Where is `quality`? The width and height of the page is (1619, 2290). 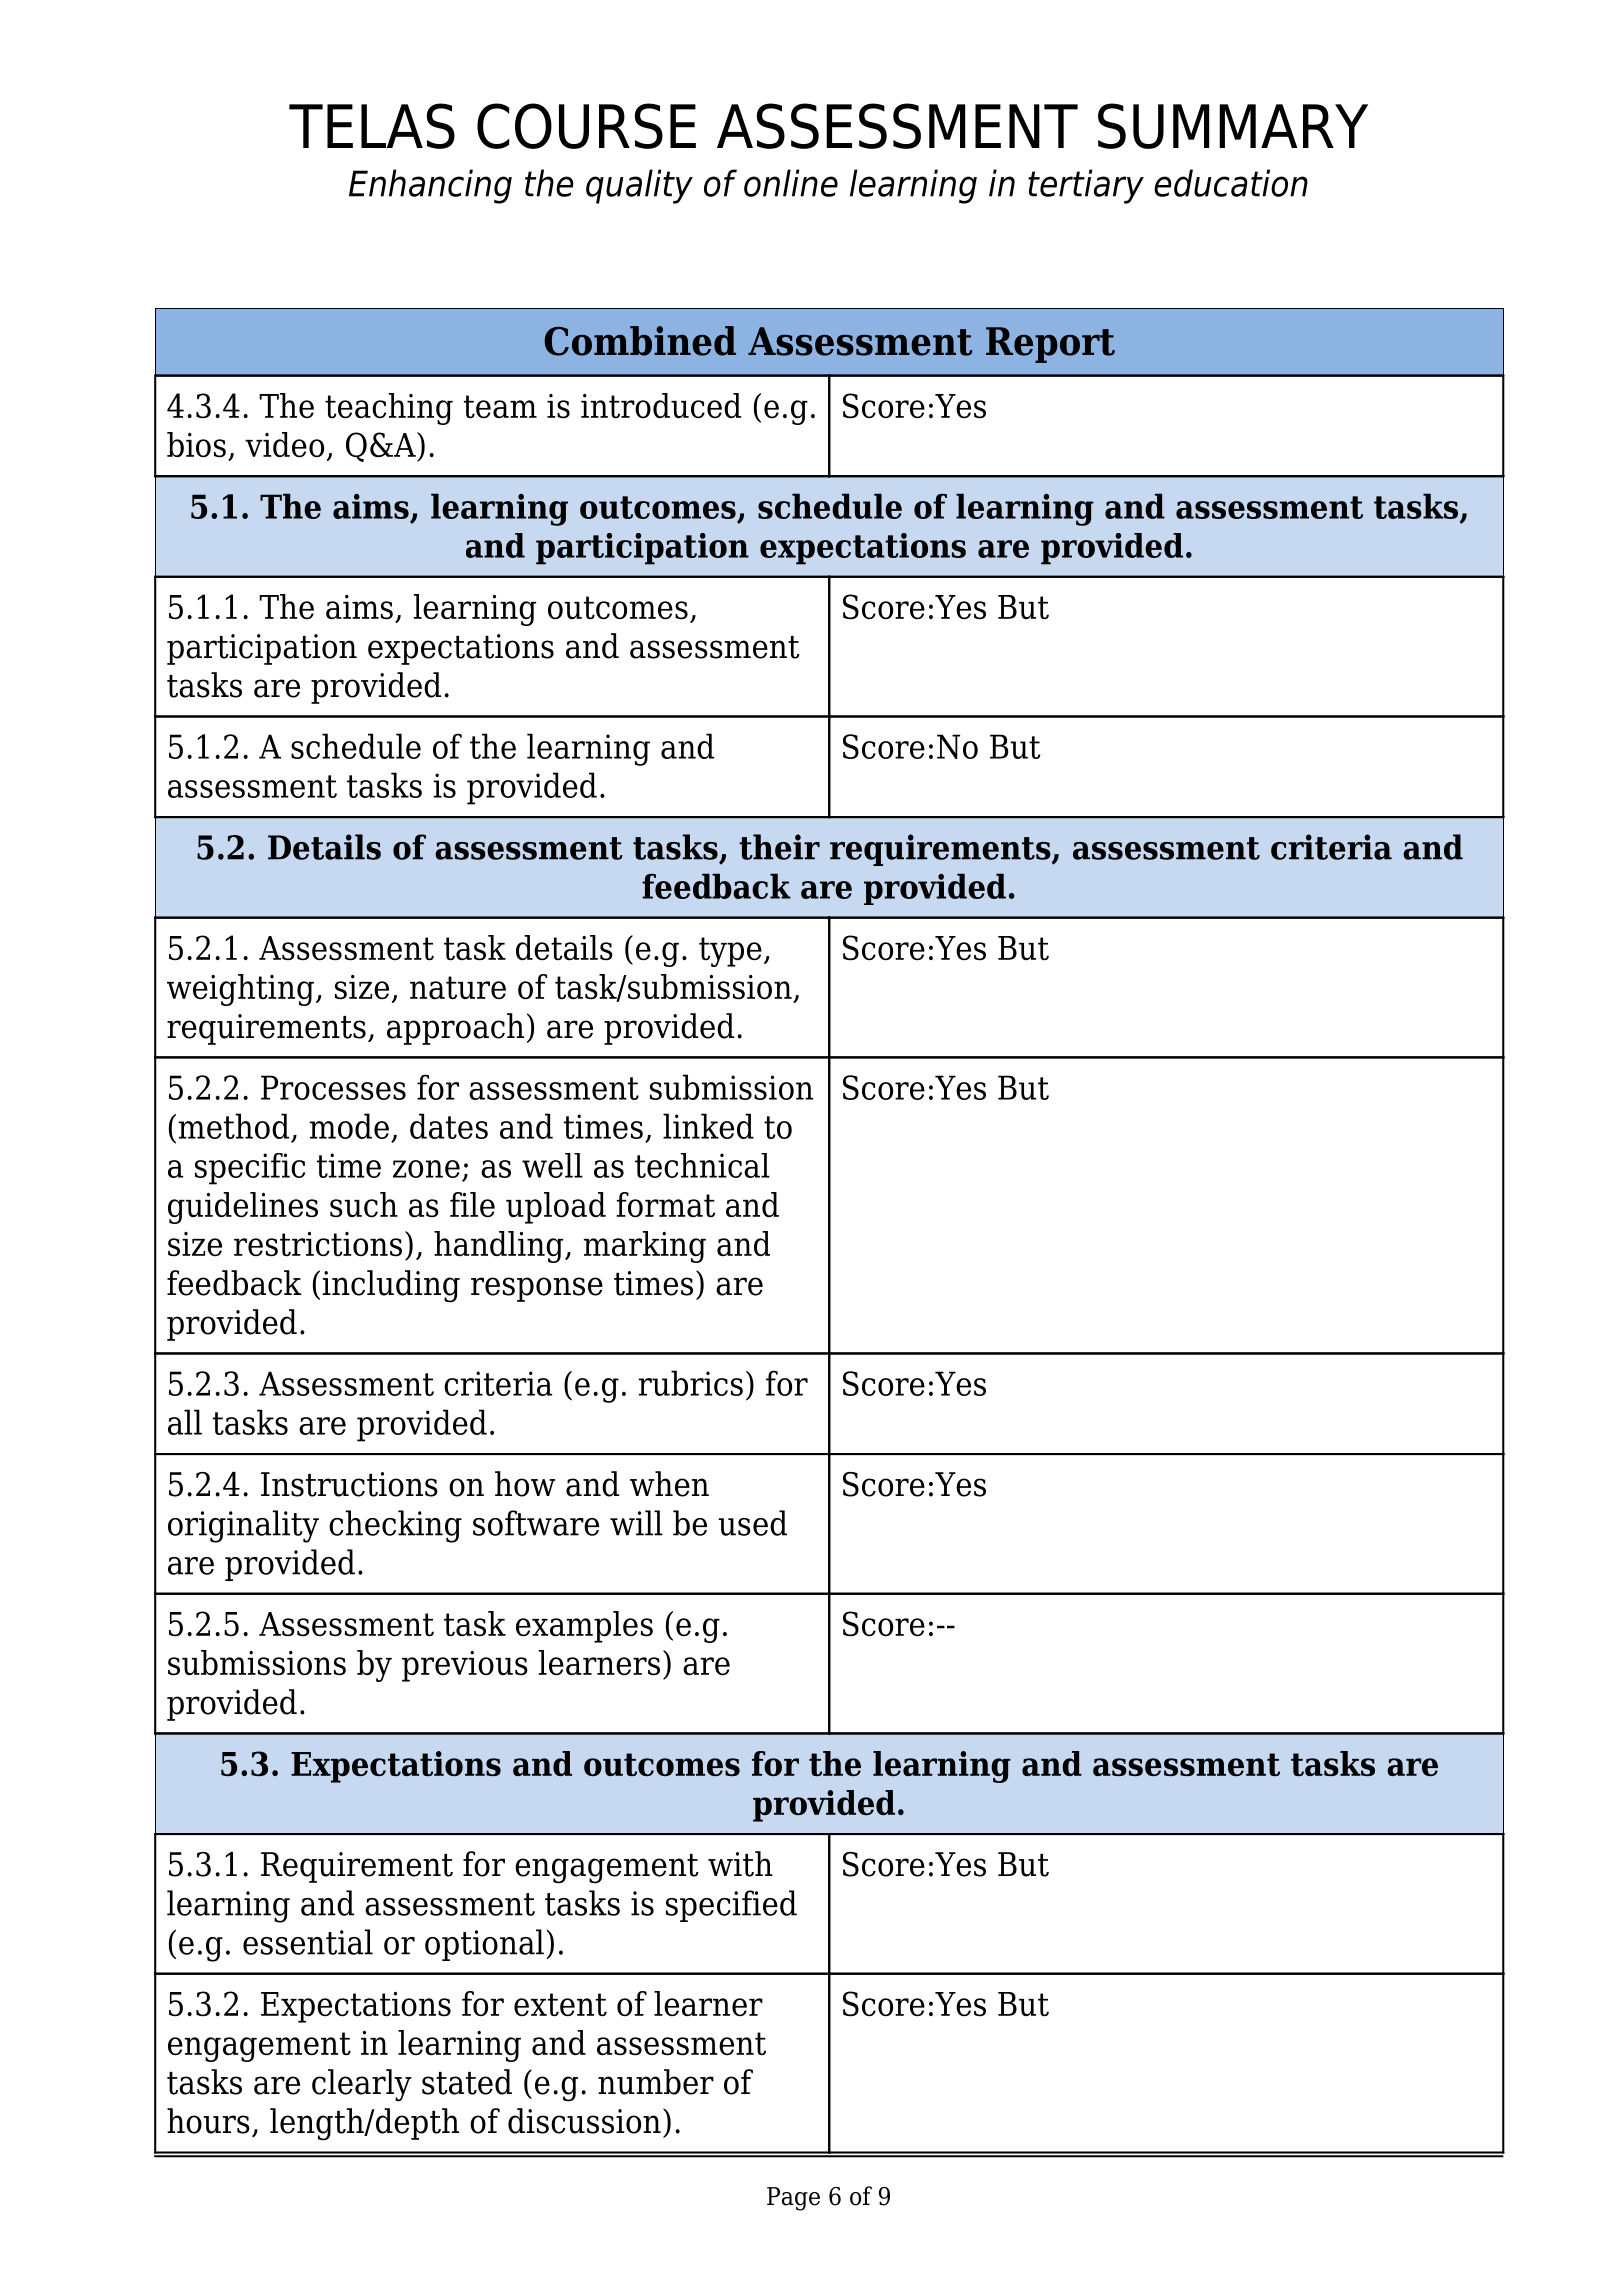
quality is located at coordinates (639, 186).
